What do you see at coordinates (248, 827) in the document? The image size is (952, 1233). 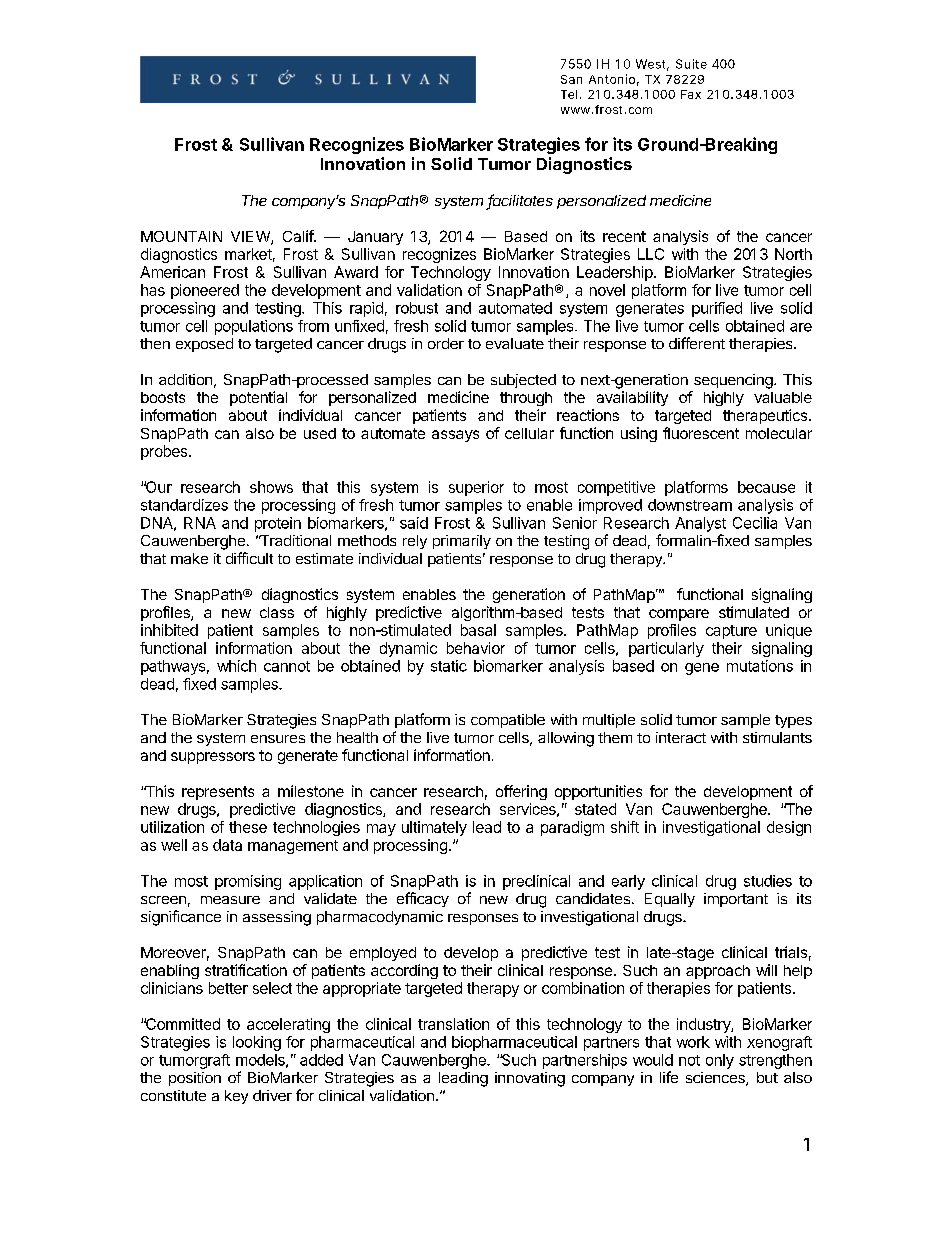 I see `these` at bounding box center [248, 827].
